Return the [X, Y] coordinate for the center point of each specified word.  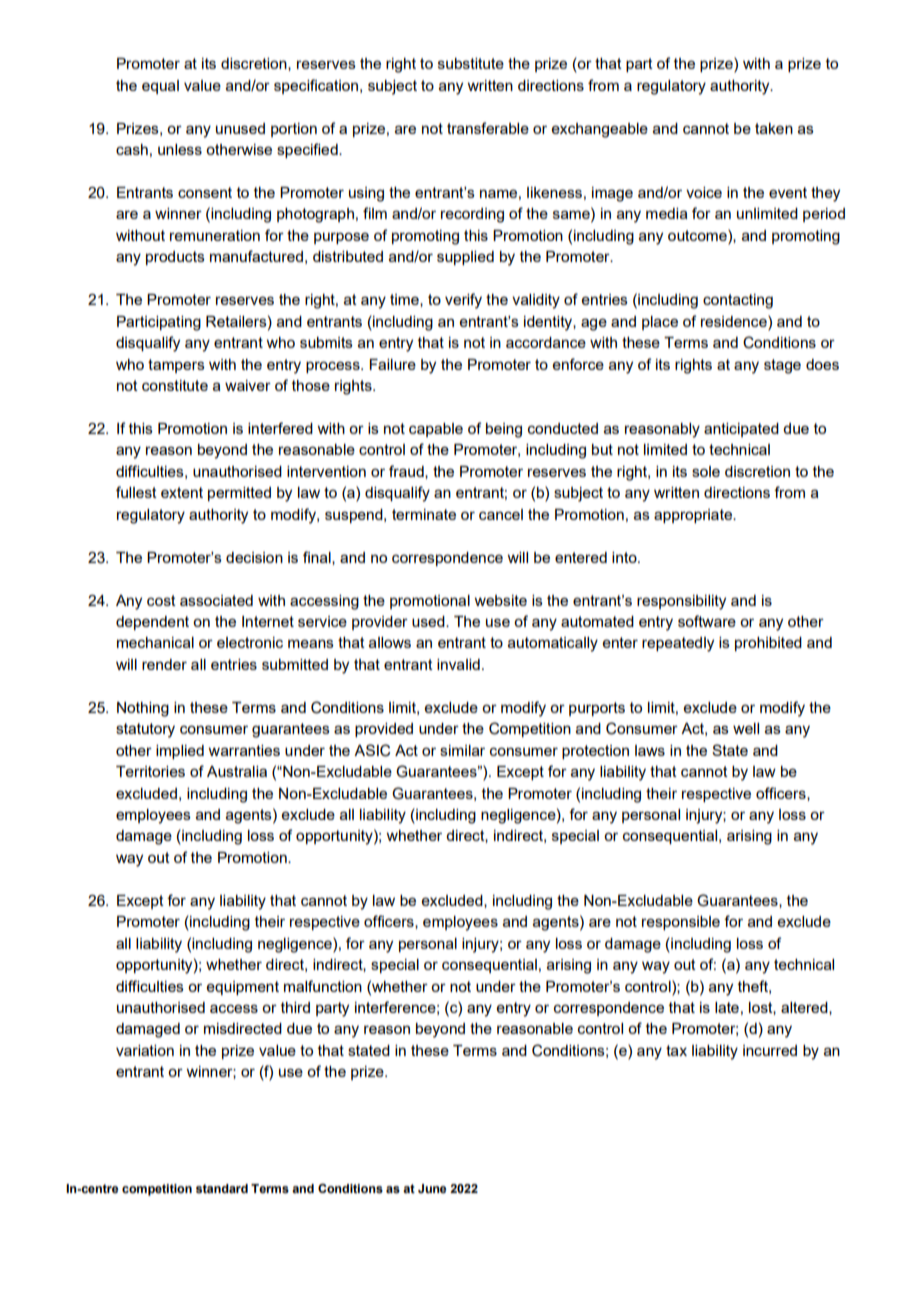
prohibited [768, 644]
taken [774, 128]
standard [222, 1188]
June [432, 1188]
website [500, 600]
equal [160, 87]
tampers [176, 366]
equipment [243, 988]
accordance [546, 342]
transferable [488, 128]
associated [216, 600]
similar [462, 750]
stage [782, 366]
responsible [681, 923]
